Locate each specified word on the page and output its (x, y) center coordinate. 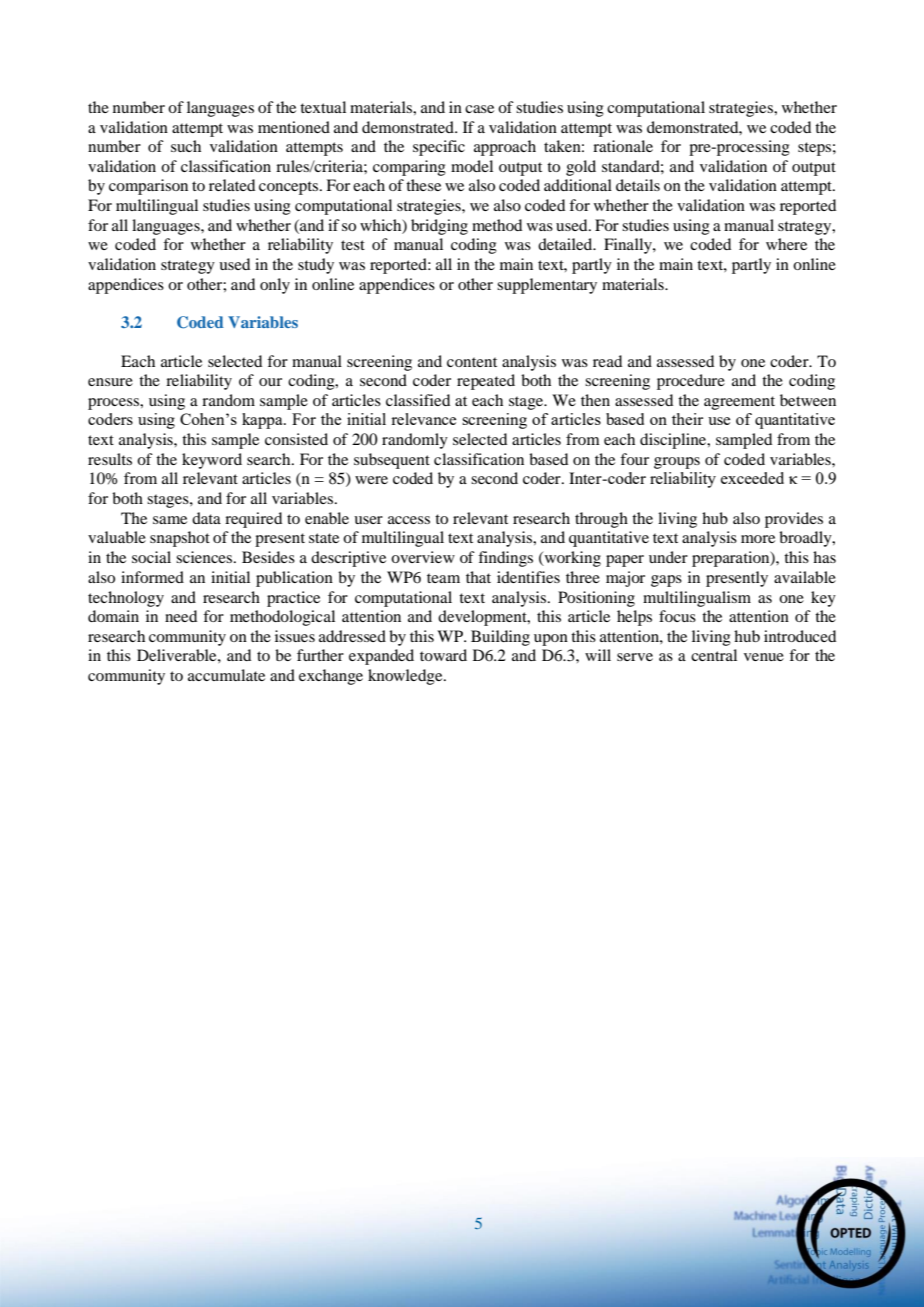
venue (764, 657)
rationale (623, 146)
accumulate (226, 675)
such (186, 146)
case (479, 109)
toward (443, 655)
